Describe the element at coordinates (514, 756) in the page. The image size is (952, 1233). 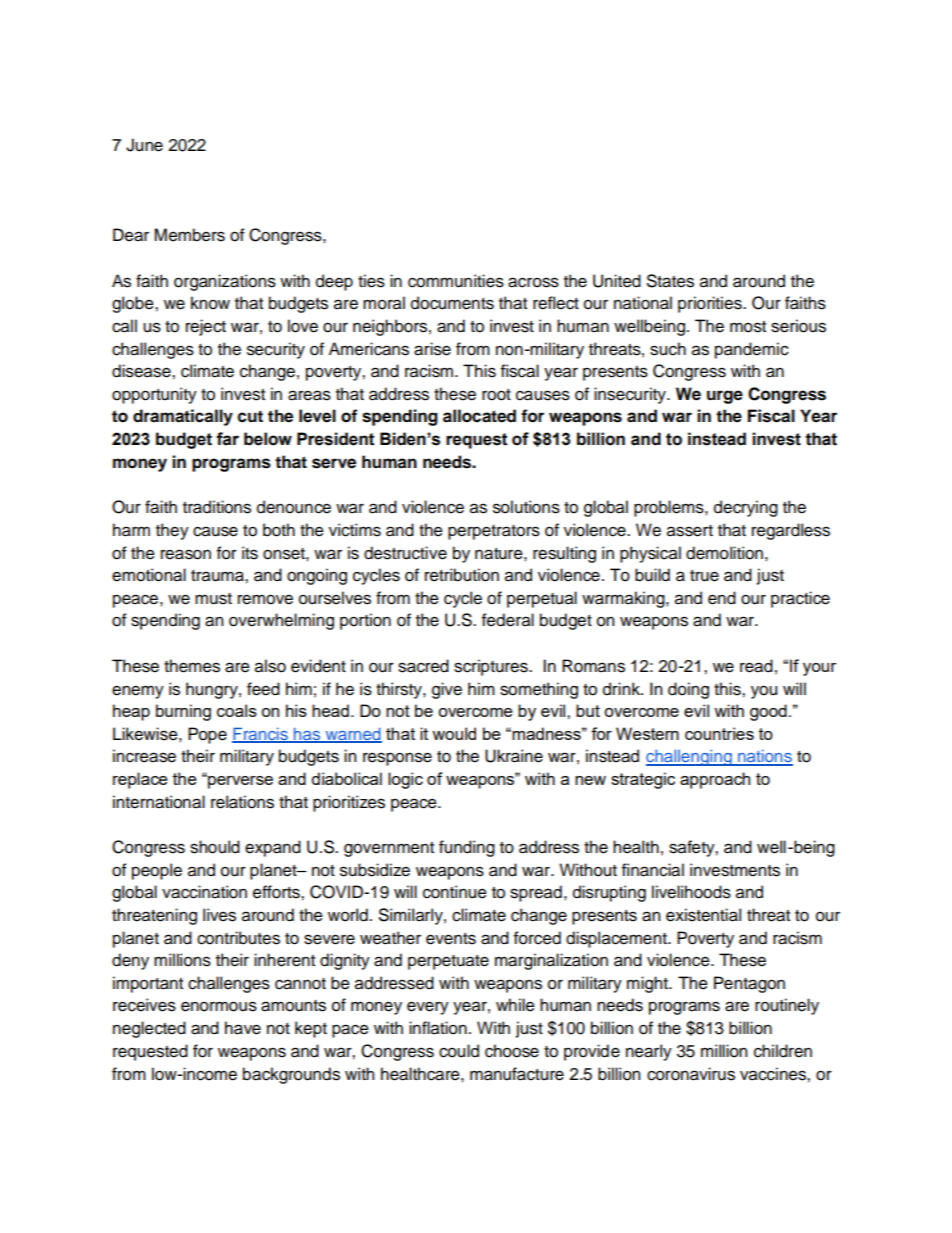
I see `Ukraine` at that location.
